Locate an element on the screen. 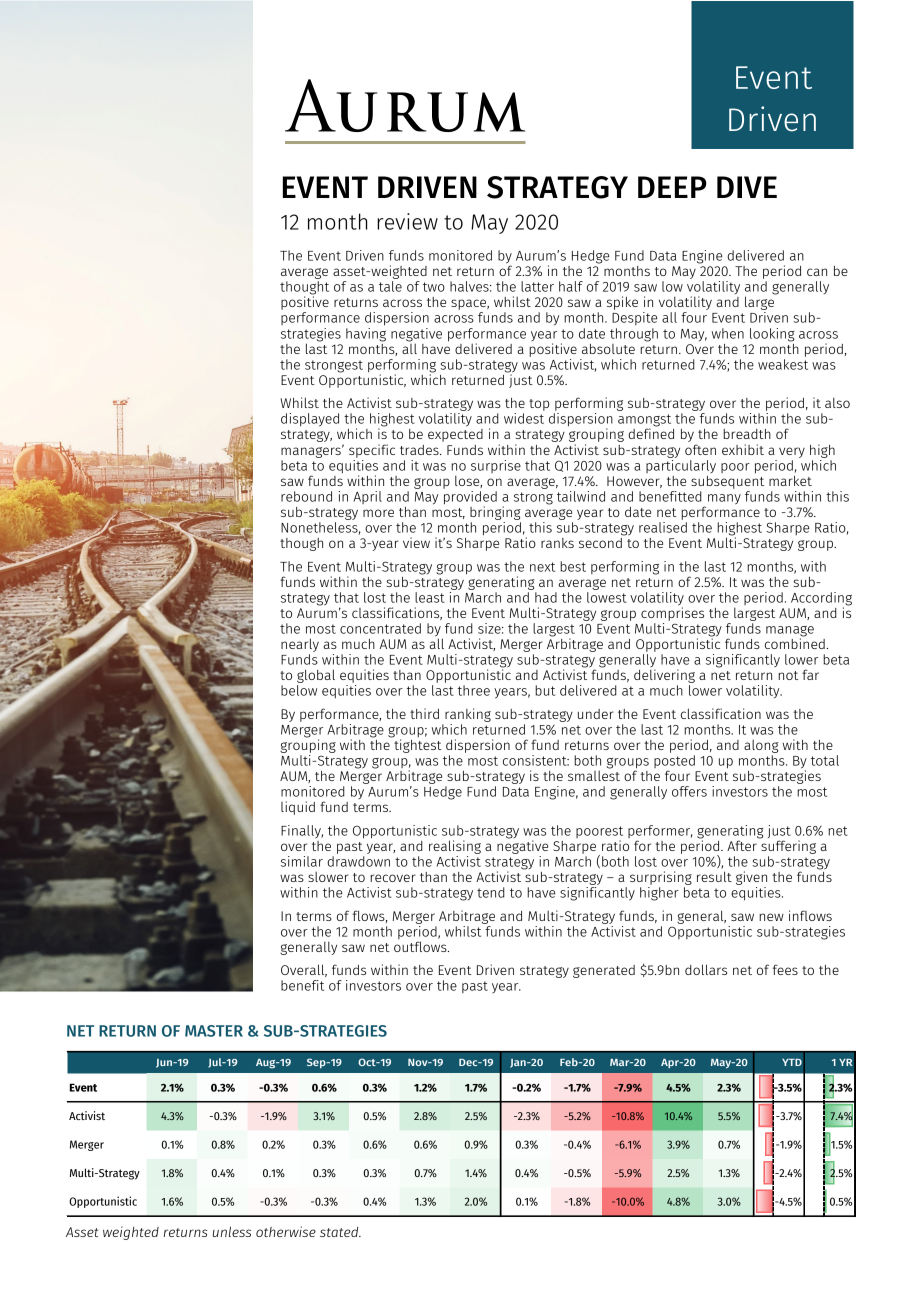 This screenshot has height=1308, width=924. YTD is located at coordinates (792, 1062).
